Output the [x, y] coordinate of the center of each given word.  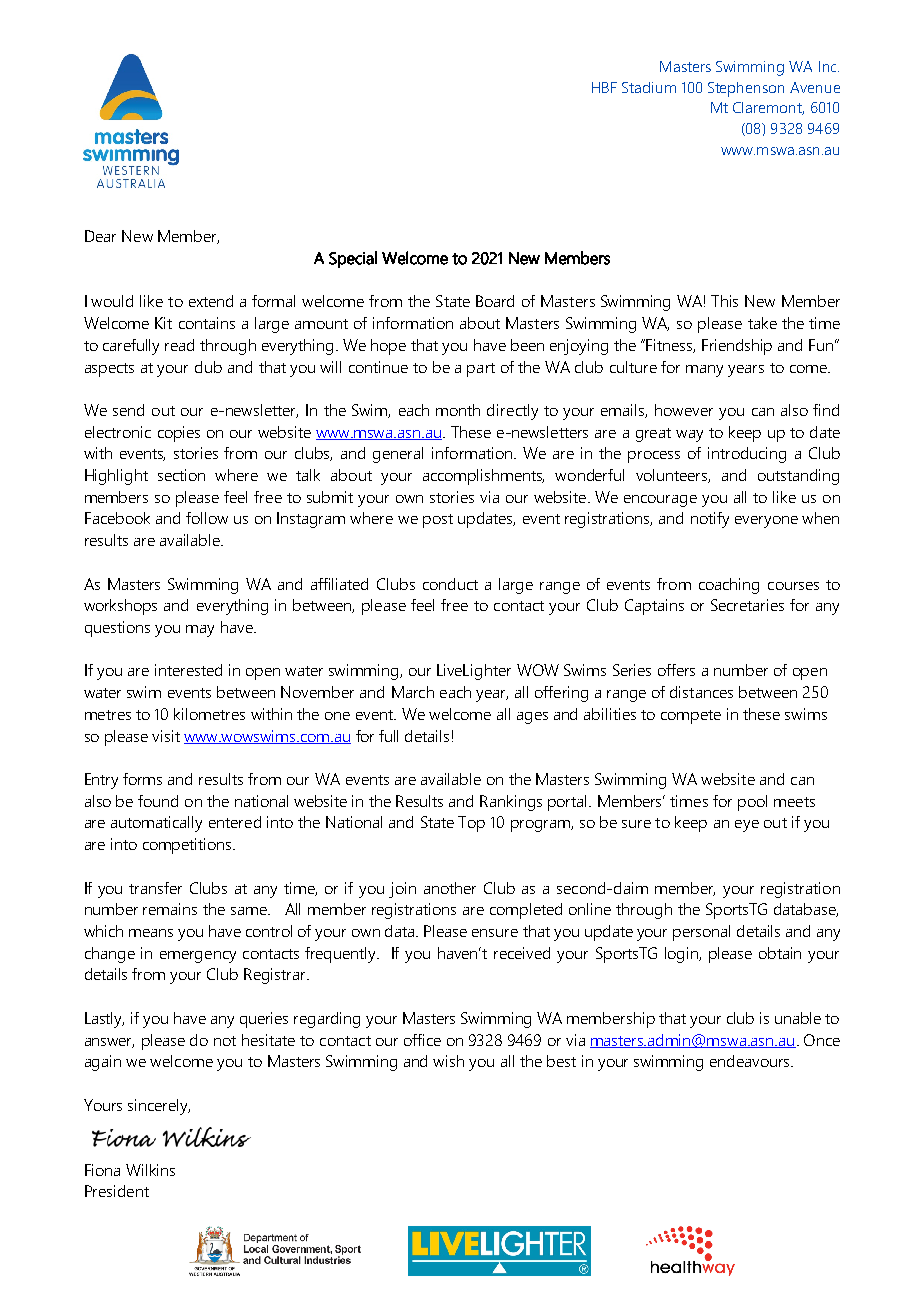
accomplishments [483, 477]
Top [471, 824]
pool [752, 803]
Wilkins [150, 1170]
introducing [747, 455]
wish [448, 1061]
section [181, 475]
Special [353, 259]
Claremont [768, 108]
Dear [100, 236]
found [158, 801]
